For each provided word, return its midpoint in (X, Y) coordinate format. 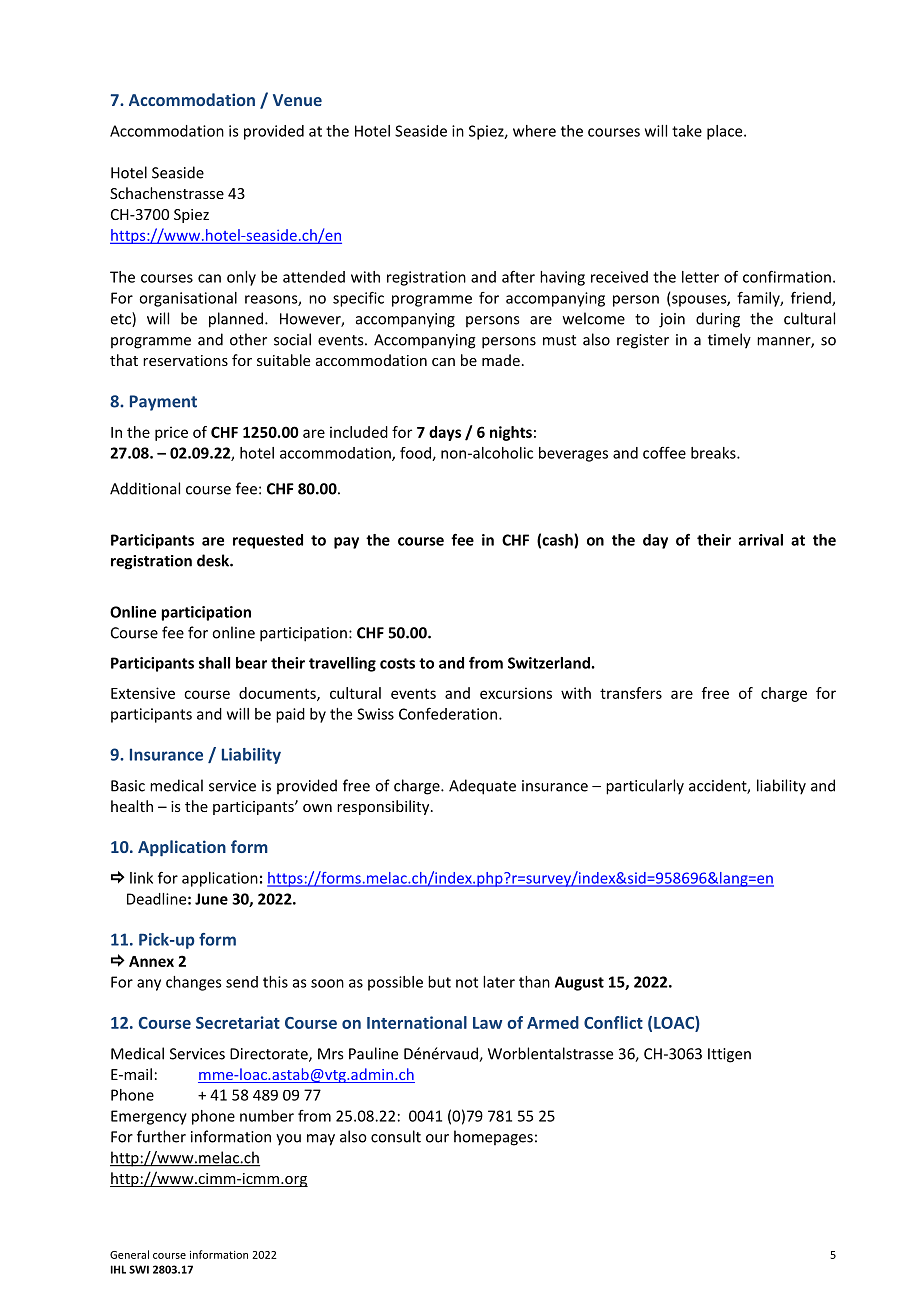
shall (214, 663)
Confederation (448, 713)
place (726, 132)
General (129, 1254)
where (534, 131)
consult (396, 1136)
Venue (297, 100)
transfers (631, 693)
